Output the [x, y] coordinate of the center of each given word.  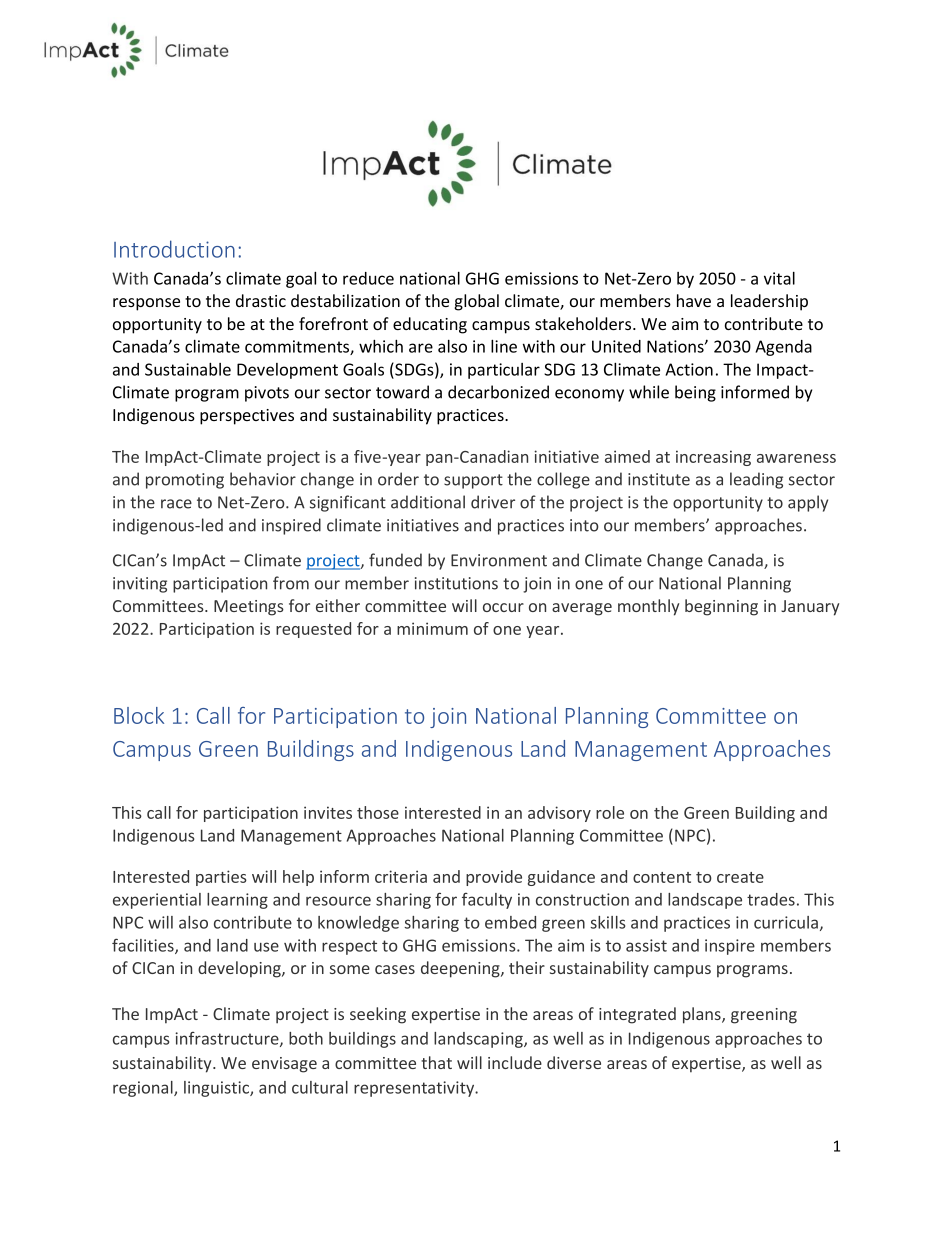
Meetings [249, 608]
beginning [721, 607]
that [436, 1062]
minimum [432, 628]
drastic [261, 300]
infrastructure [228, 1039]
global [476, 302]
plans [703, 1015]
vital [779, 278]
